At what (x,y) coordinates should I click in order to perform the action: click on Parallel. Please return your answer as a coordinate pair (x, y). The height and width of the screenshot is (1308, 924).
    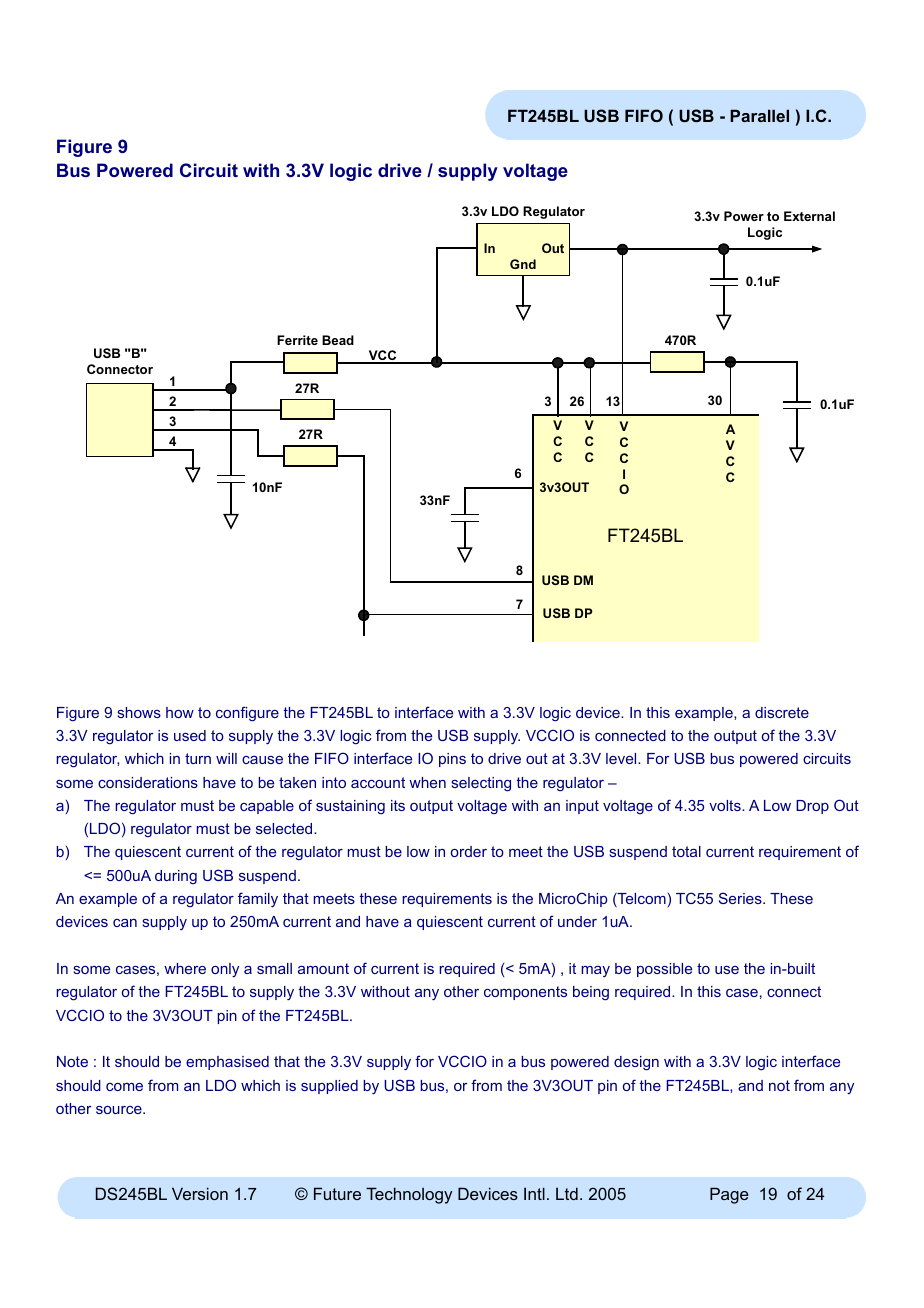
    Looking at the image, I should click on (759, 115).
